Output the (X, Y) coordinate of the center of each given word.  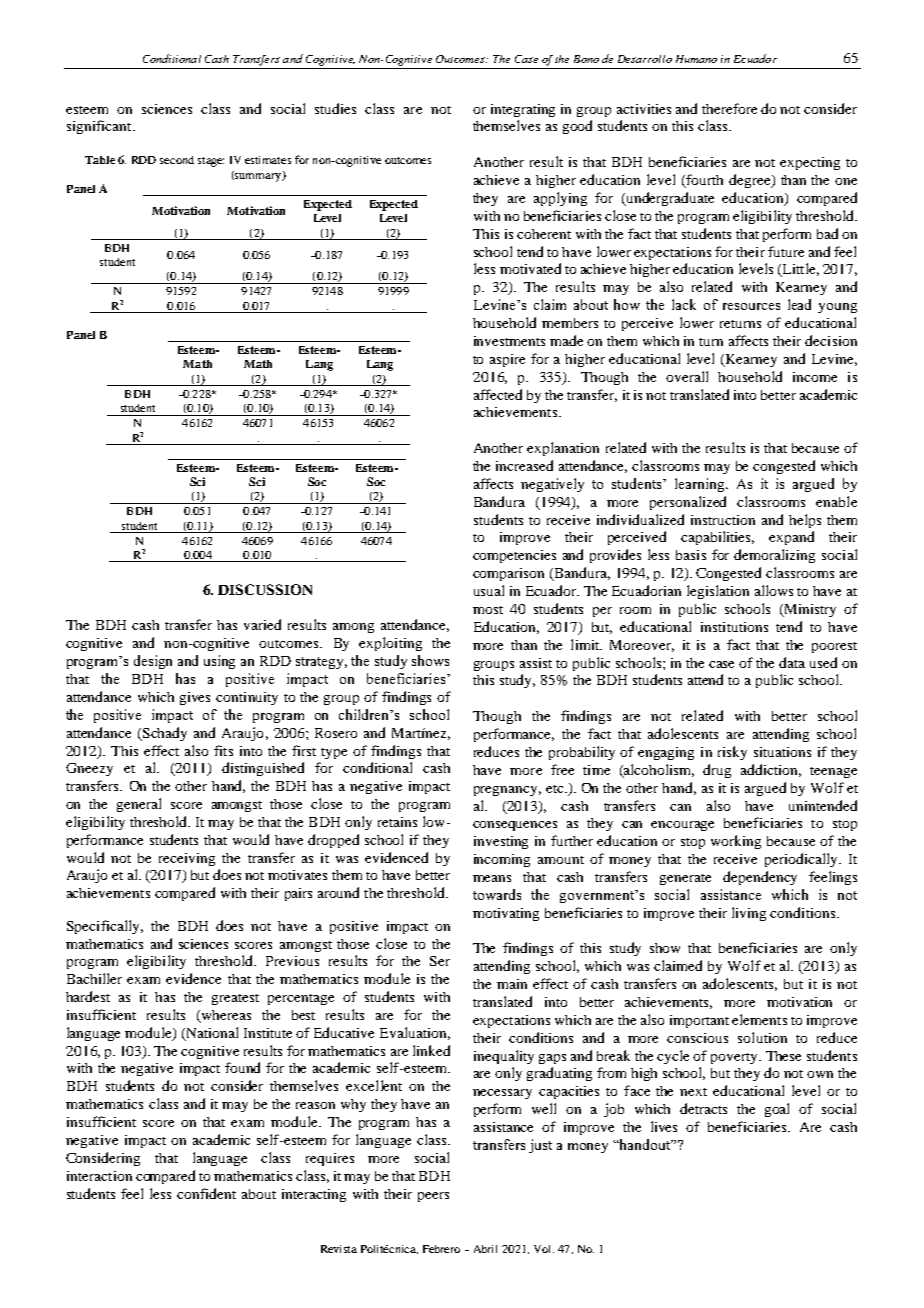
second (177, 160)
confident (206, 1193)
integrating (523, 110)
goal (777, 1110)
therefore (729, 108)
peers (433, 1197)
